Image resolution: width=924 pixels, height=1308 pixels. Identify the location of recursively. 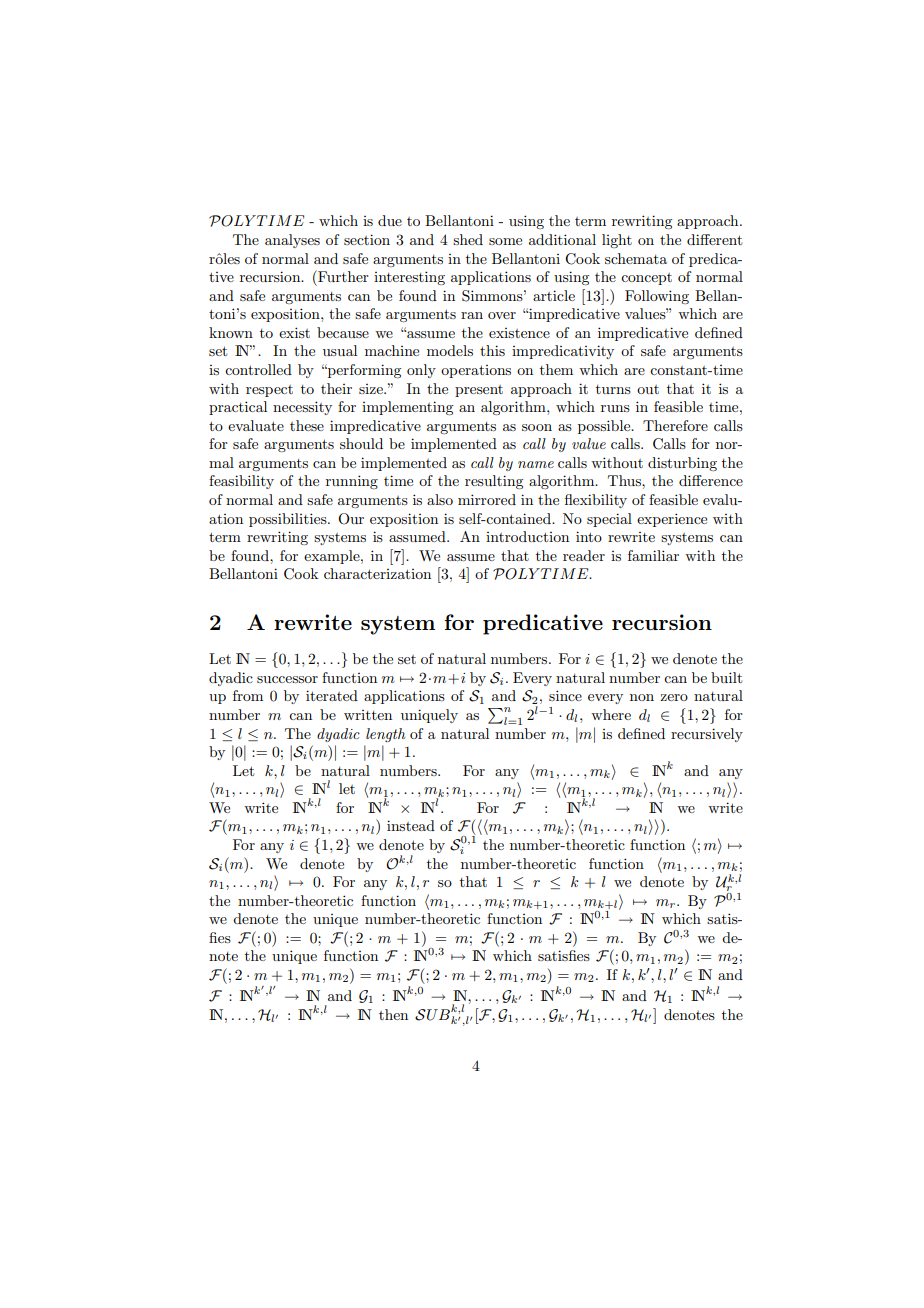
(707, 735).
